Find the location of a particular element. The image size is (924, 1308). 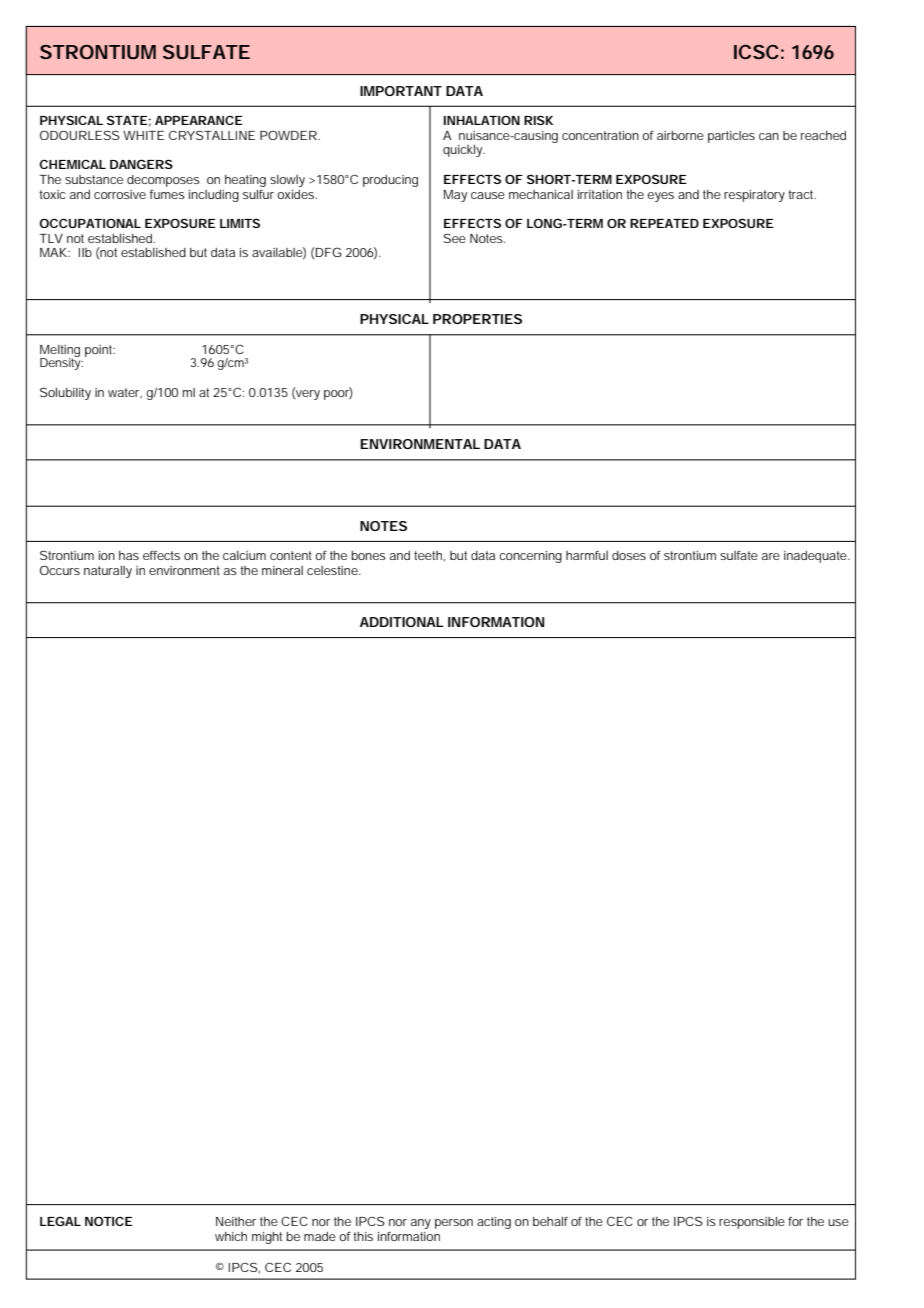

inadequate is located at coordinates (815, 557).
